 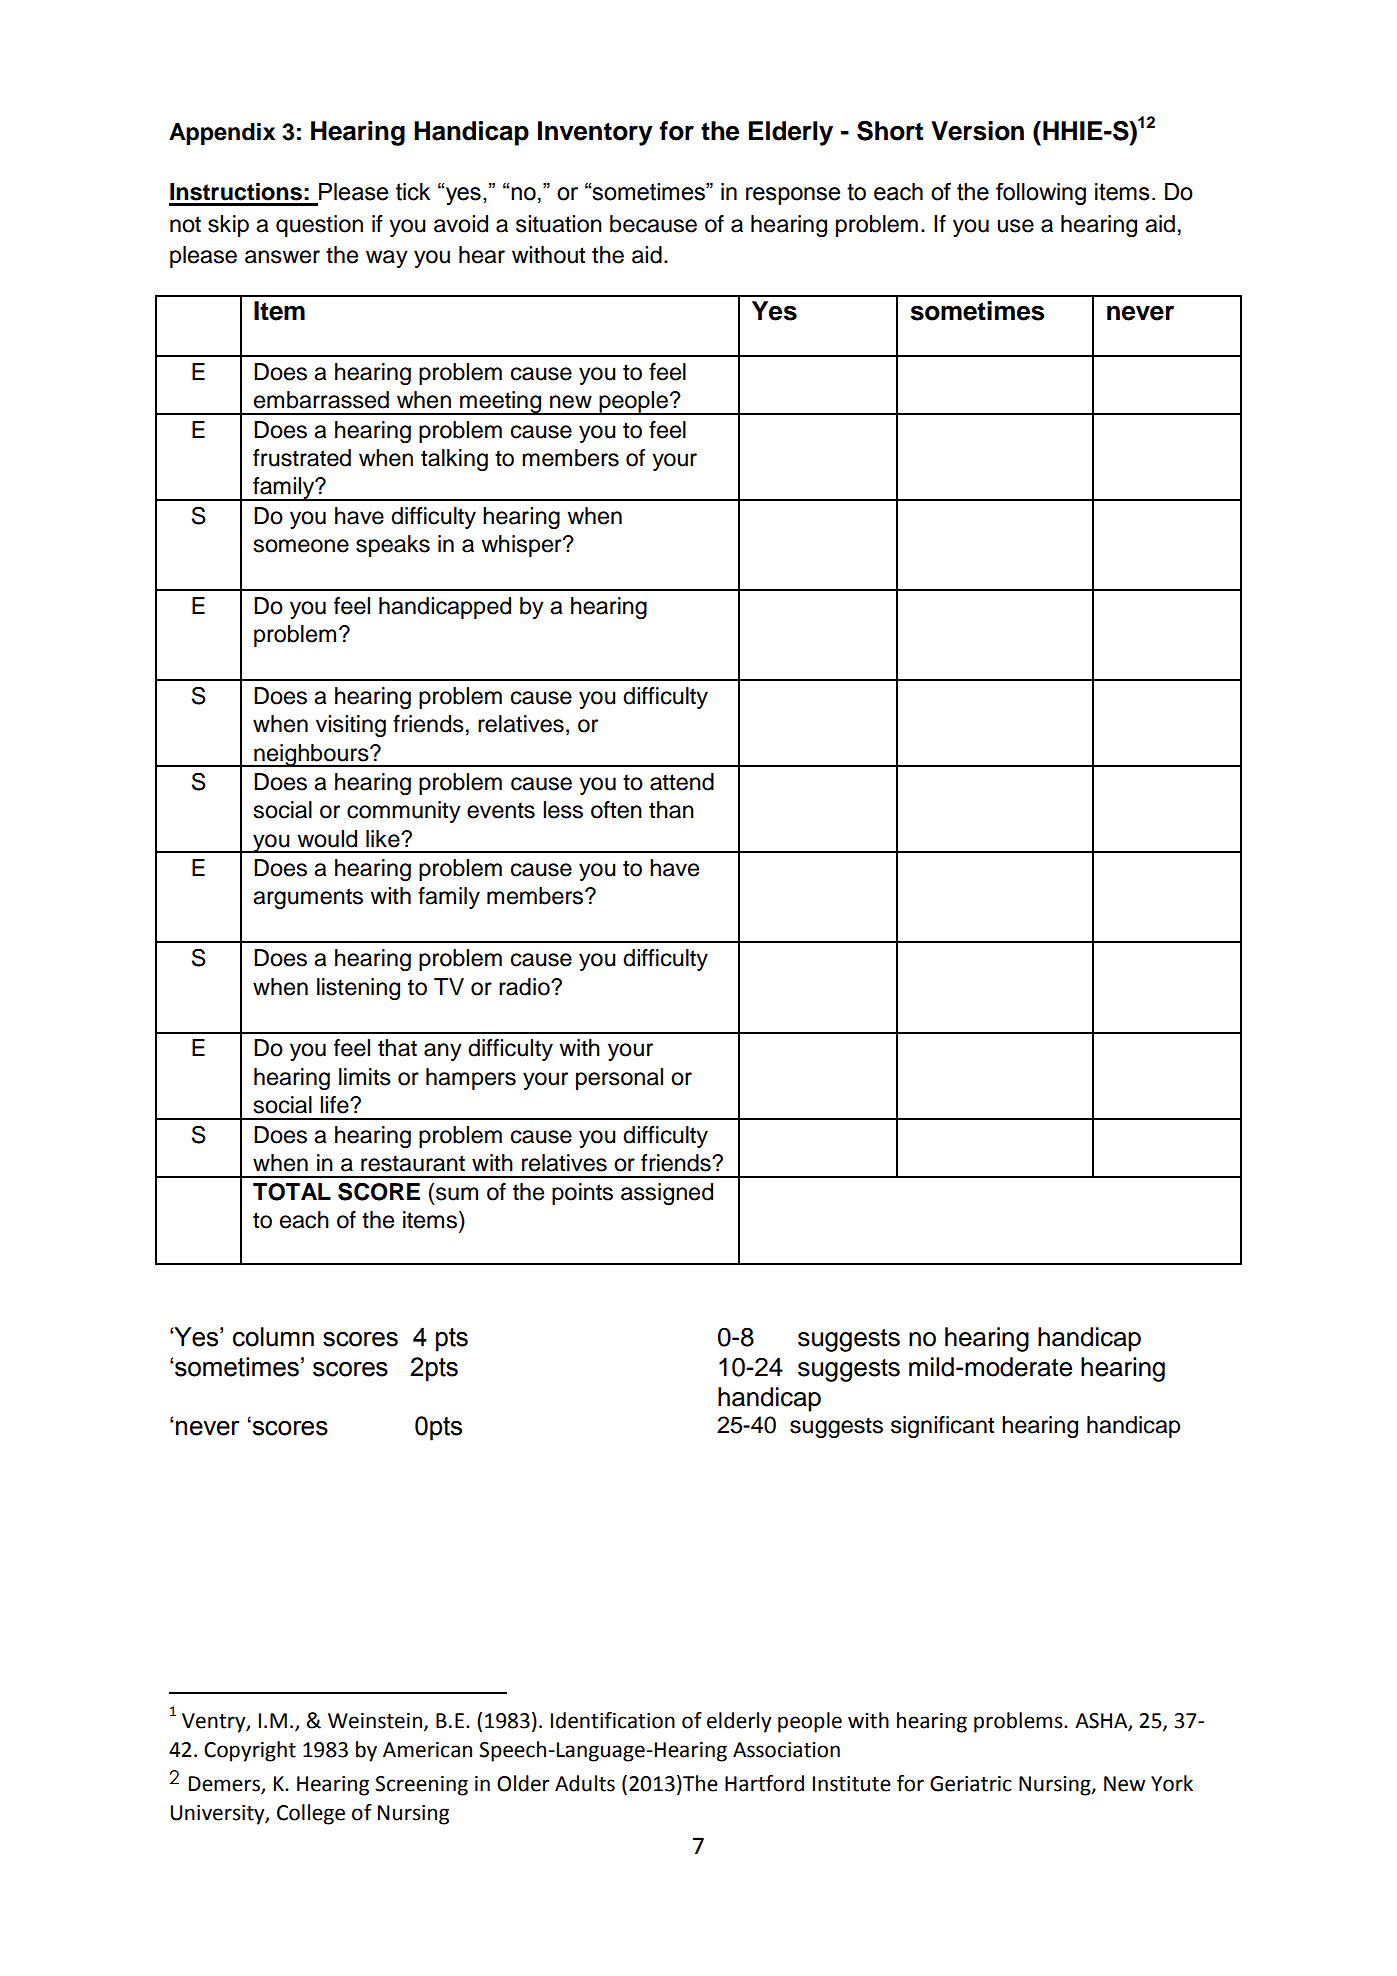 What do you see at coordinates (682, 782) in the image?
I see `attend` at bounding box center [682, 782].
